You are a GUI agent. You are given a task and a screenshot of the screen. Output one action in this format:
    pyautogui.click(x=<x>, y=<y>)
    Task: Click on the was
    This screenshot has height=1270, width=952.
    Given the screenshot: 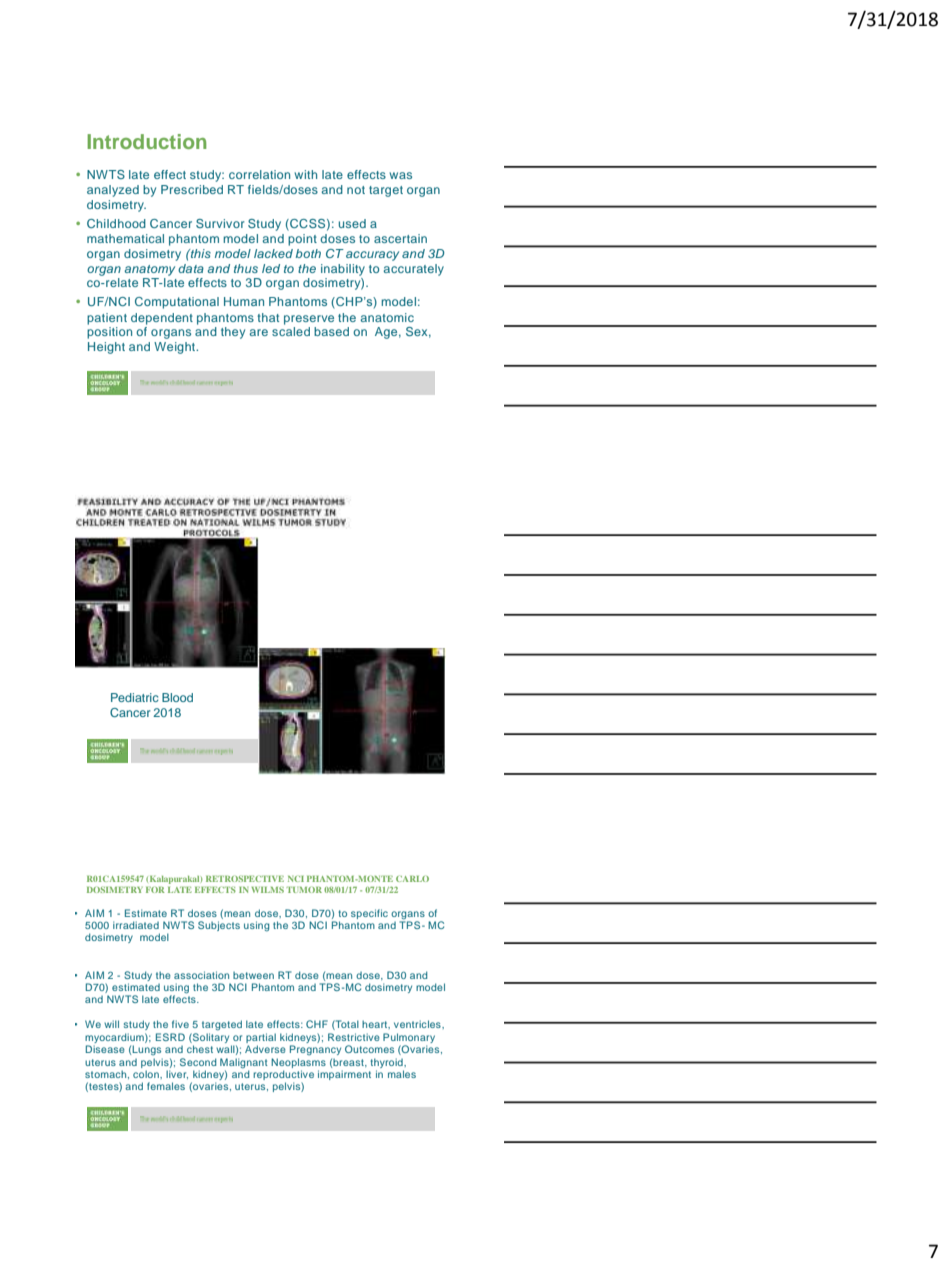 What is the action you would take?
    pyautogui.click(x=400, y=175)
